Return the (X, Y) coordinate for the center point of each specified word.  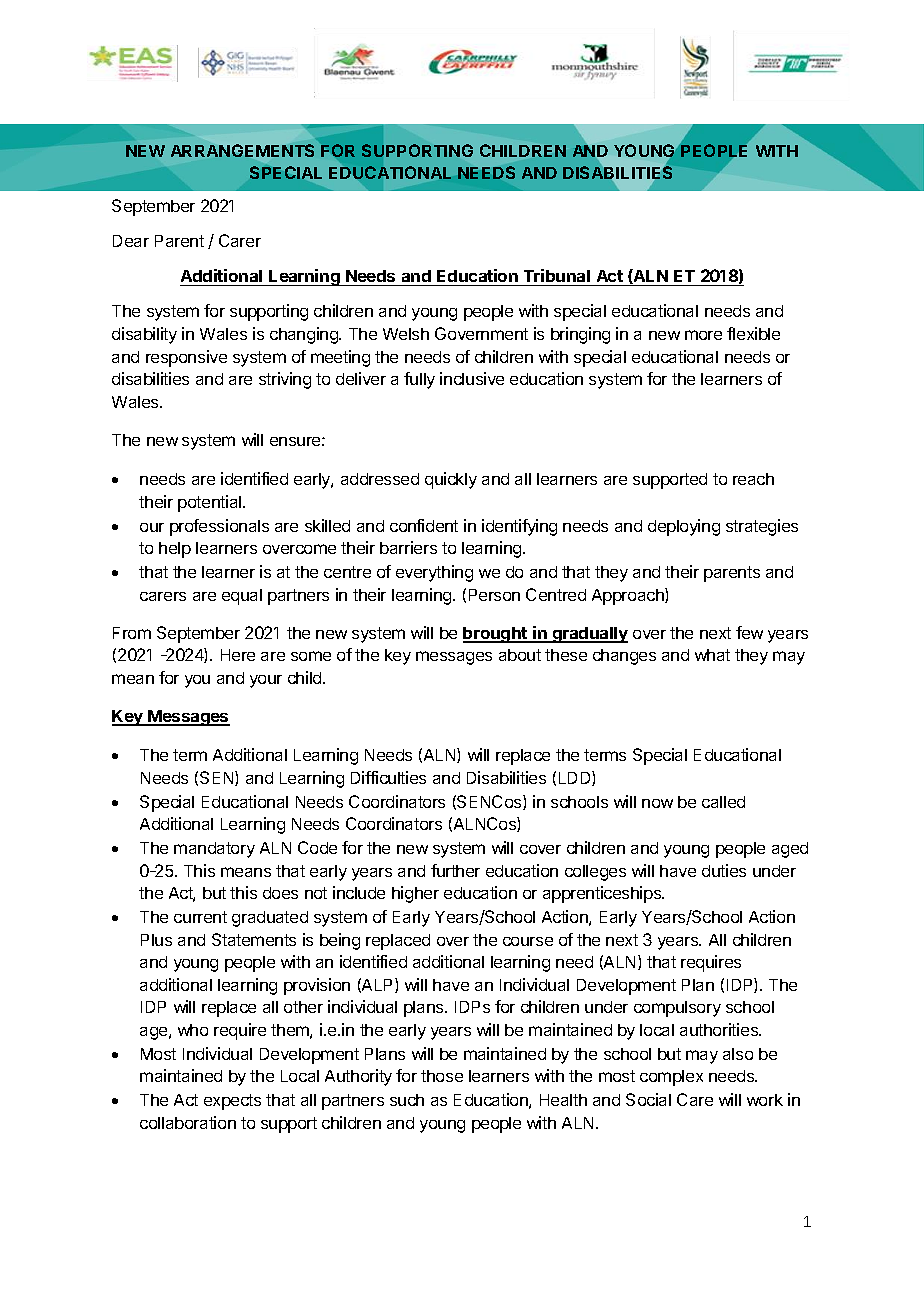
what (712, 655)
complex (671, 1078)
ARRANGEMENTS (242, 150)
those (442, 1076)
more (703, 335)
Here (238, 655)
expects (232, 1102)
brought (496, 635)
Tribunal (557, 275)
